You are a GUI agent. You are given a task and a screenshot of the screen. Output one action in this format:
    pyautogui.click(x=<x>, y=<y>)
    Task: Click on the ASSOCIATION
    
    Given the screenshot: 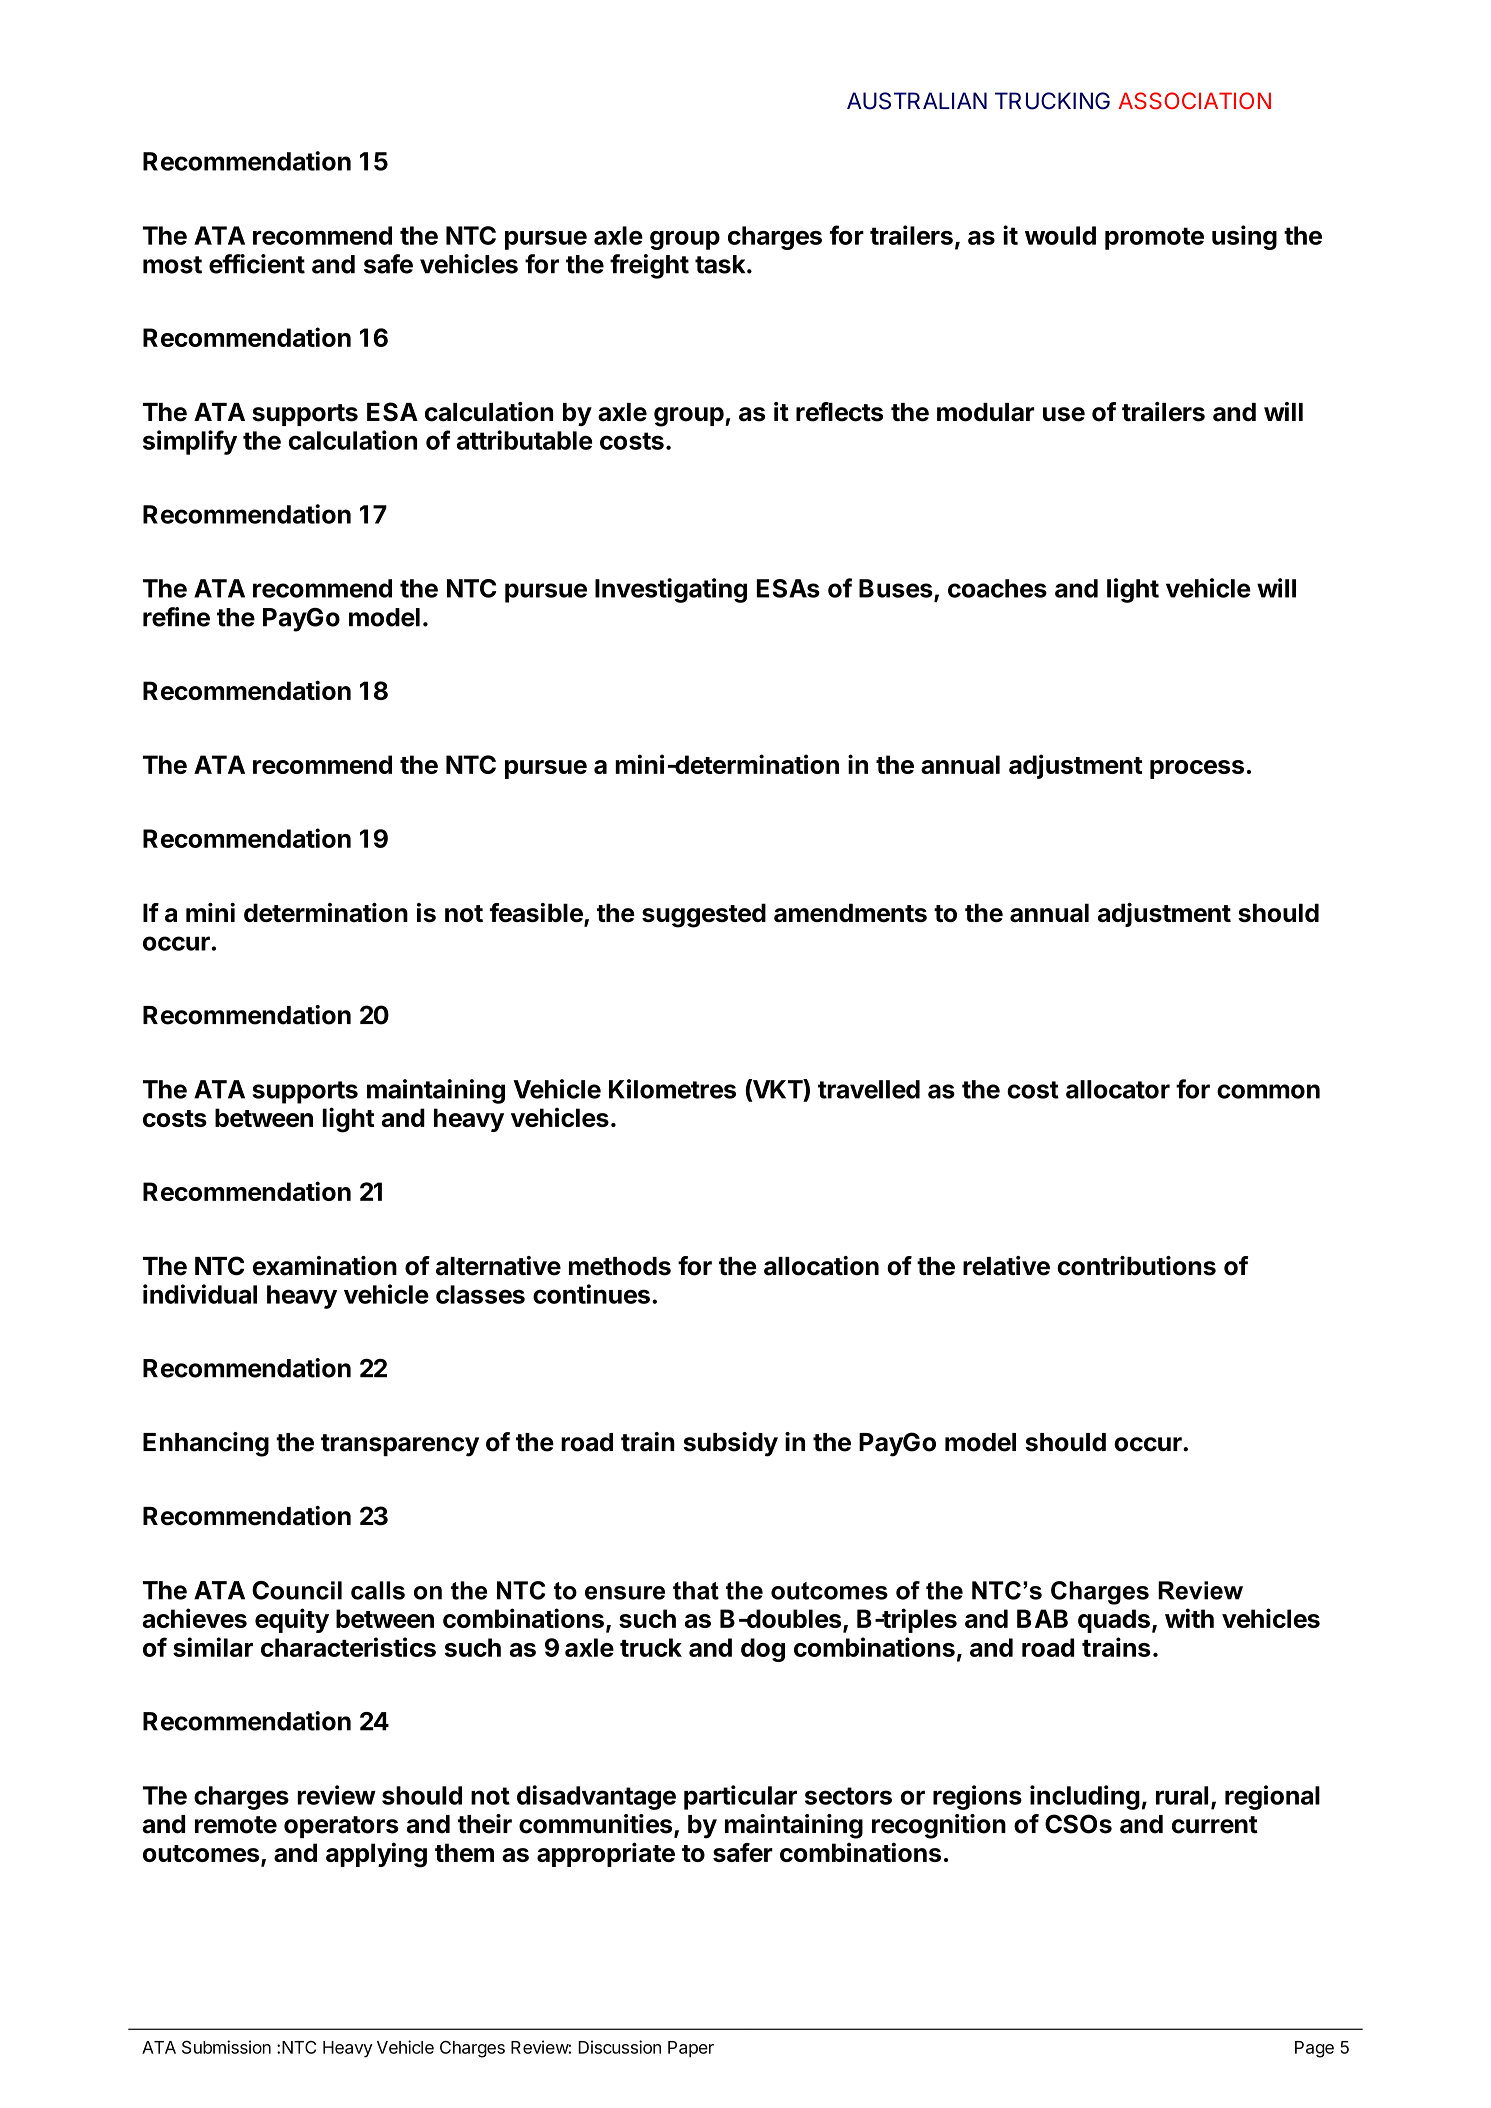 What is the action you would take?
    pyautogui.click(x=1195, y=101)
